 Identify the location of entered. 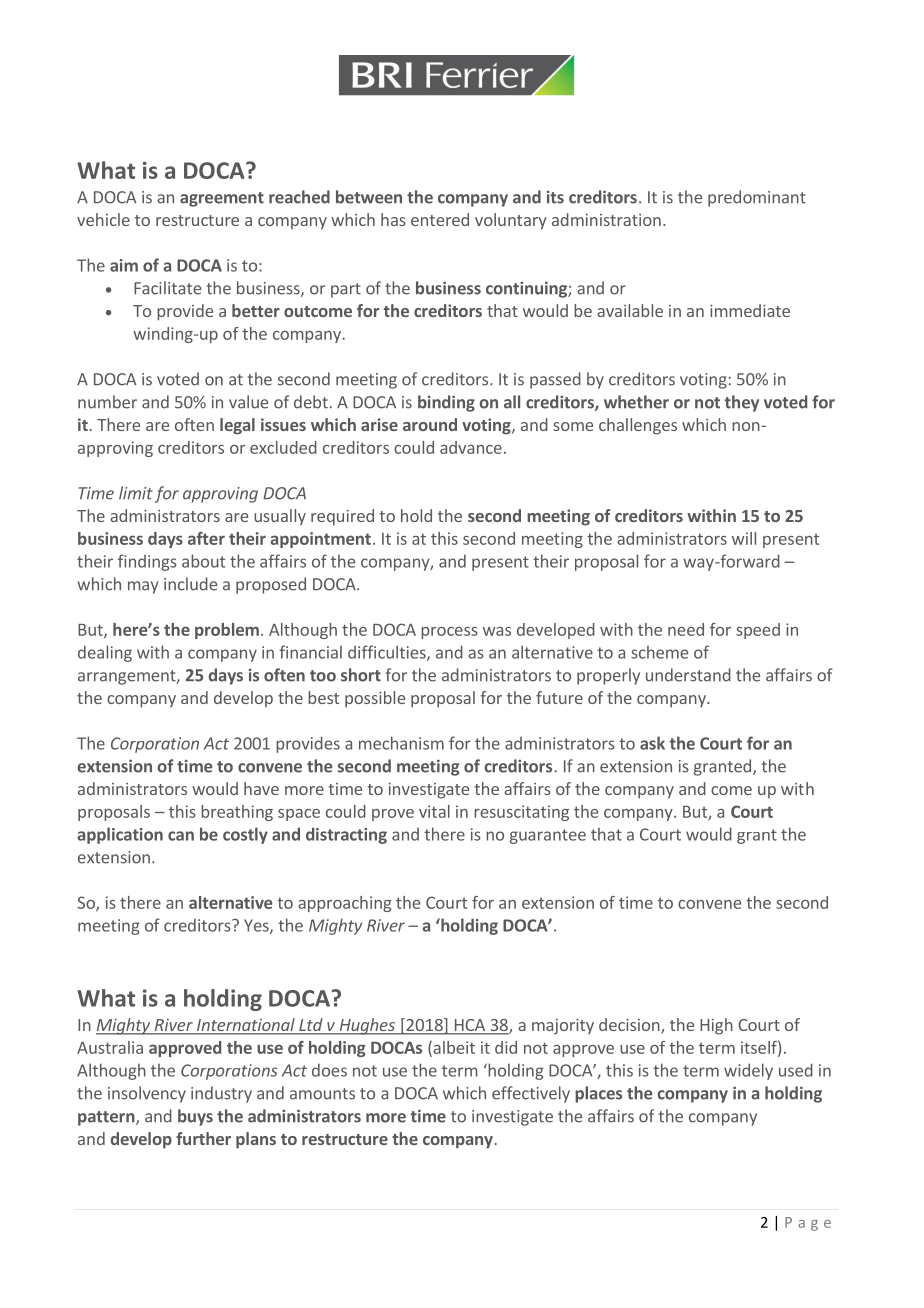
(440, 219).
